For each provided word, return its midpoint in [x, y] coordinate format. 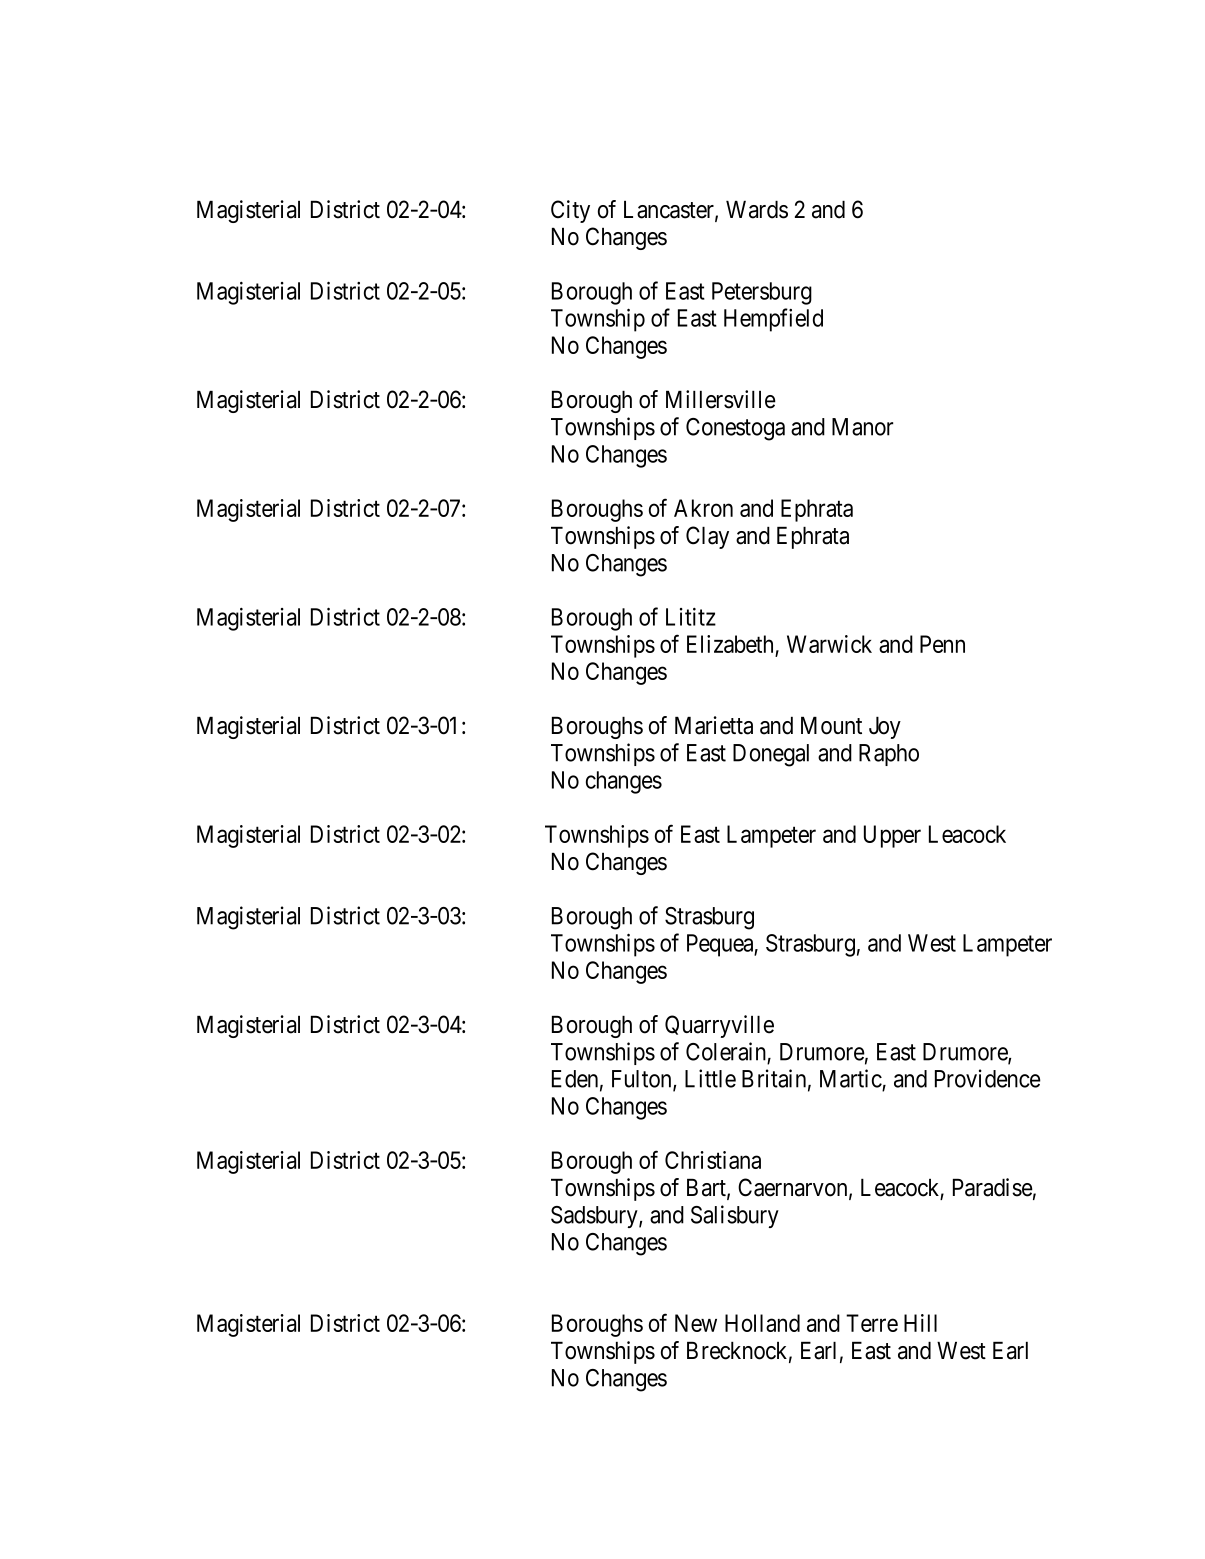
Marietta [714, 725]
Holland [762, 1323]
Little [710, 1078]
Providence [988, 1078]
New [696, 1323]
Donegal [771, 755]
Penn [942, 644]
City [570, 211]
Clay [707, 537]
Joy [885, 728]
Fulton [643, 1080]
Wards [757, 210]
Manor [862, 427]
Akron [703, 508]
